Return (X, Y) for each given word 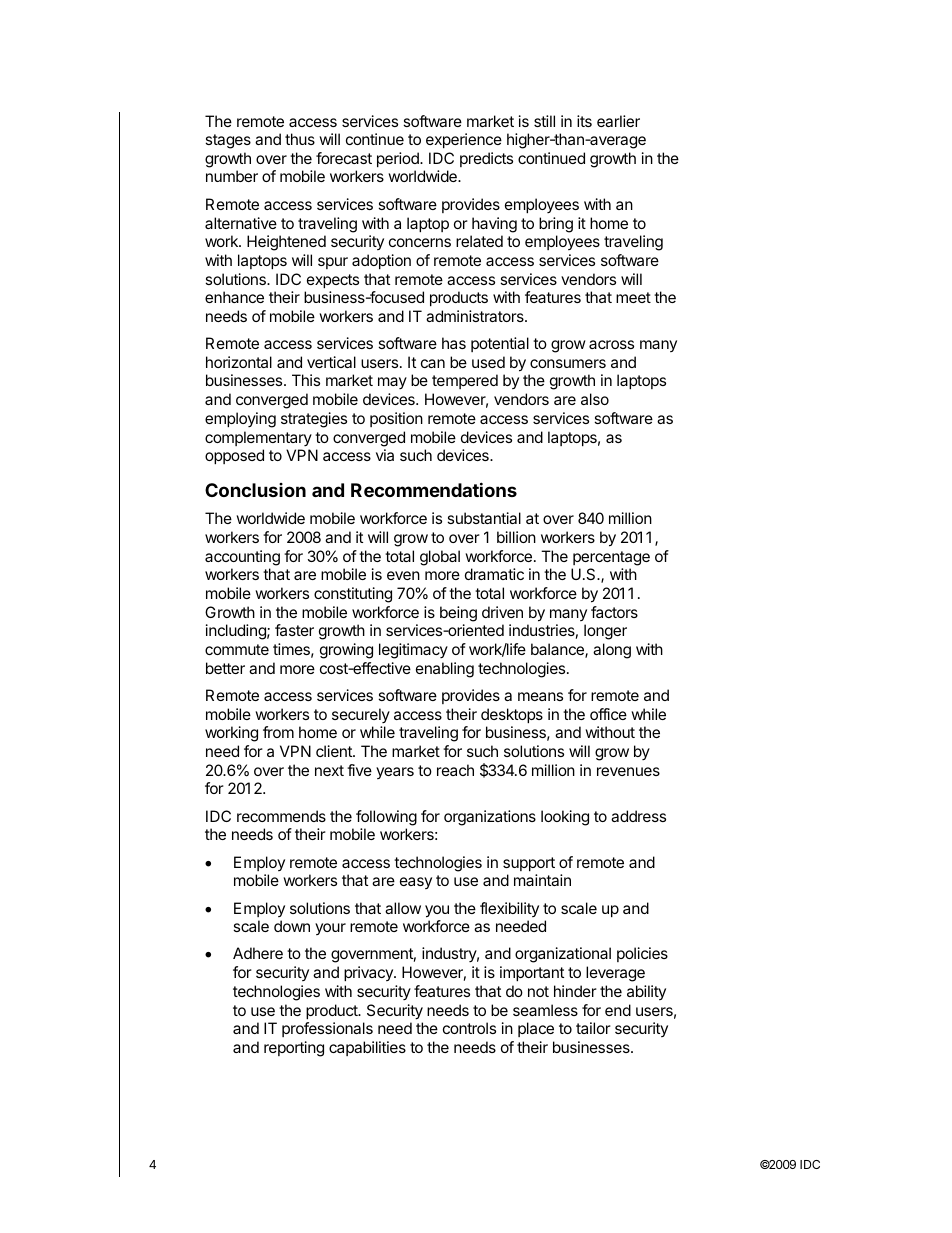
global (440, 558)
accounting (242, 558)
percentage (611, 558)
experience (464, 140)
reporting (294, 1049)
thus (300, 139)
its (584, 121)
